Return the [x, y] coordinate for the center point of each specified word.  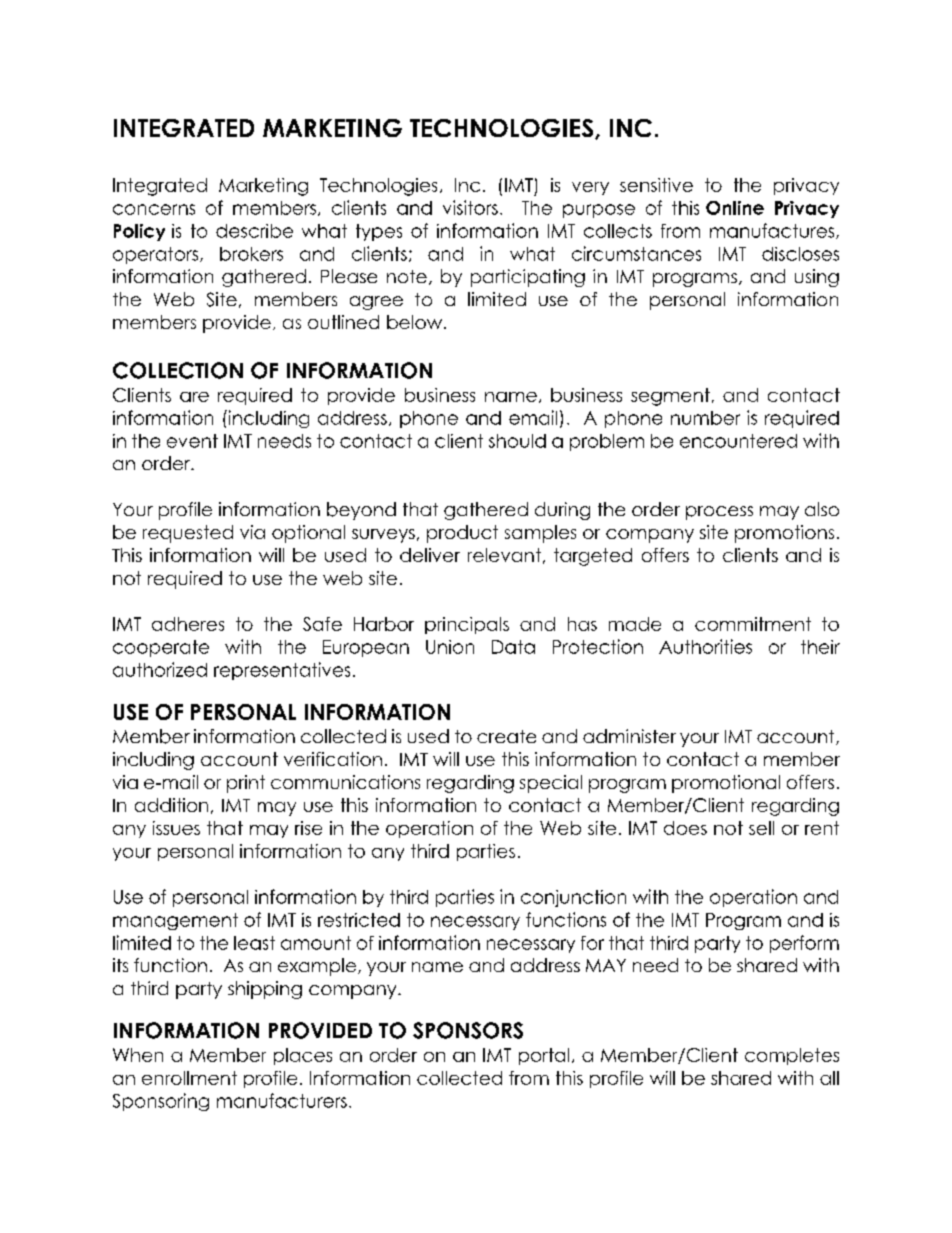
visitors [470, 207]
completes [792, 1056]
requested [188, 534]
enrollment [189, 1078]
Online [735, 208]
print [246, 784]
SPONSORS [468, 1030]
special [551, 784]
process [719, 513]
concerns [154, 209]
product [462, 534]
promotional [726, 784]
